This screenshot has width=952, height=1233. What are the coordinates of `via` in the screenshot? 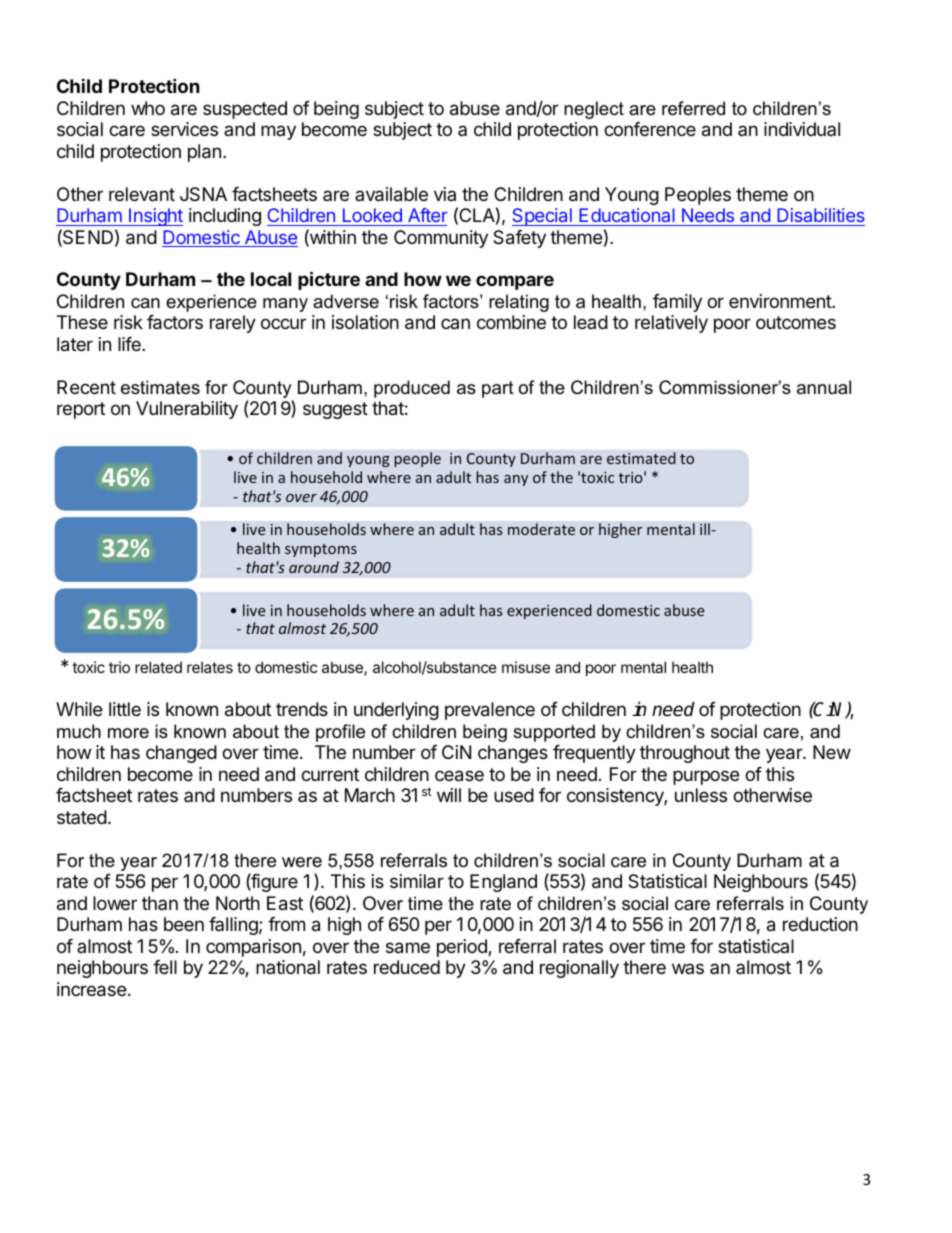 It's located at (445, 194).
